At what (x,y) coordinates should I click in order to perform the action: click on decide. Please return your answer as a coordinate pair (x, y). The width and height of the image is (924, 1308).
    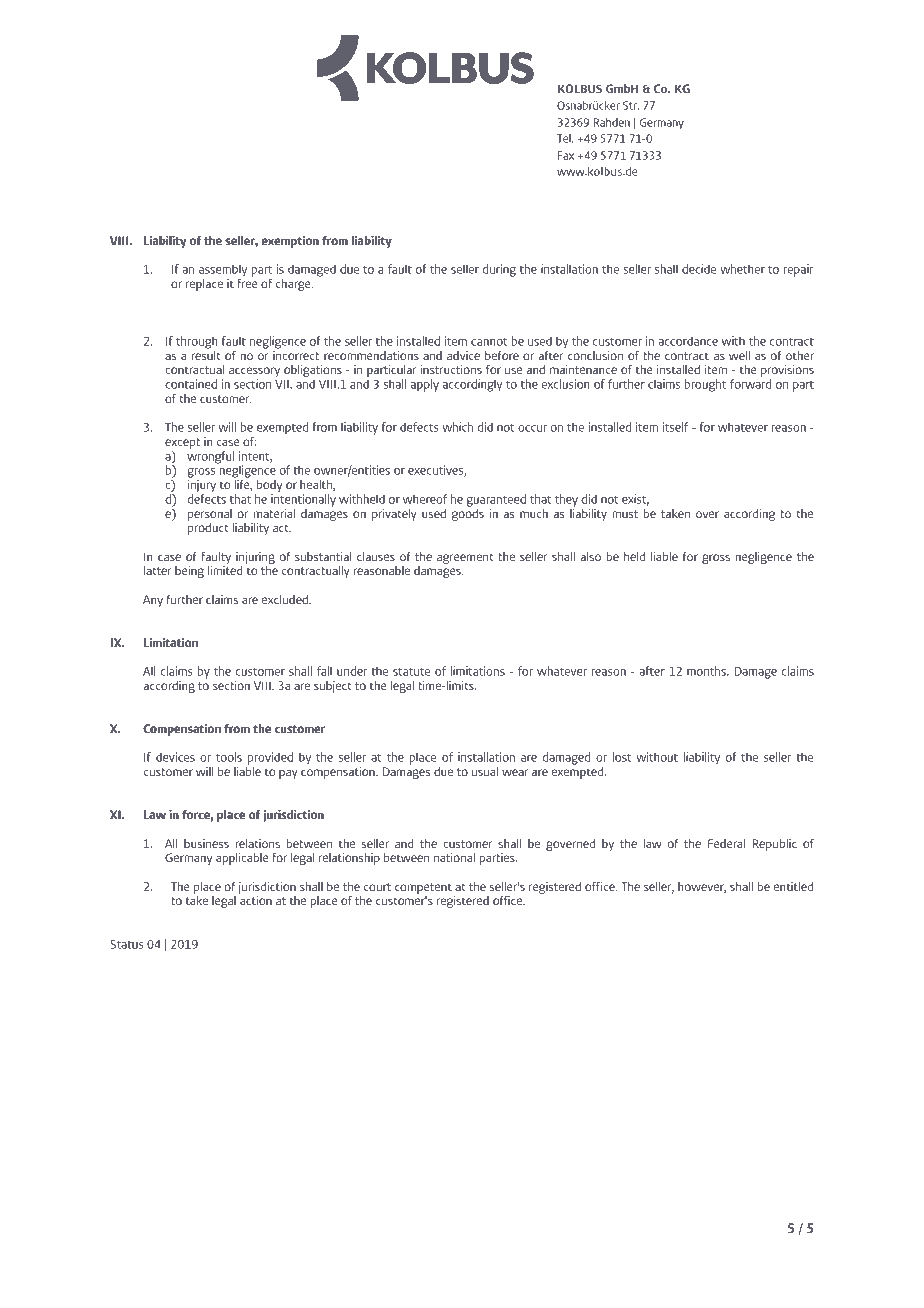
    Looking at the image, I should click on (699, 269).
